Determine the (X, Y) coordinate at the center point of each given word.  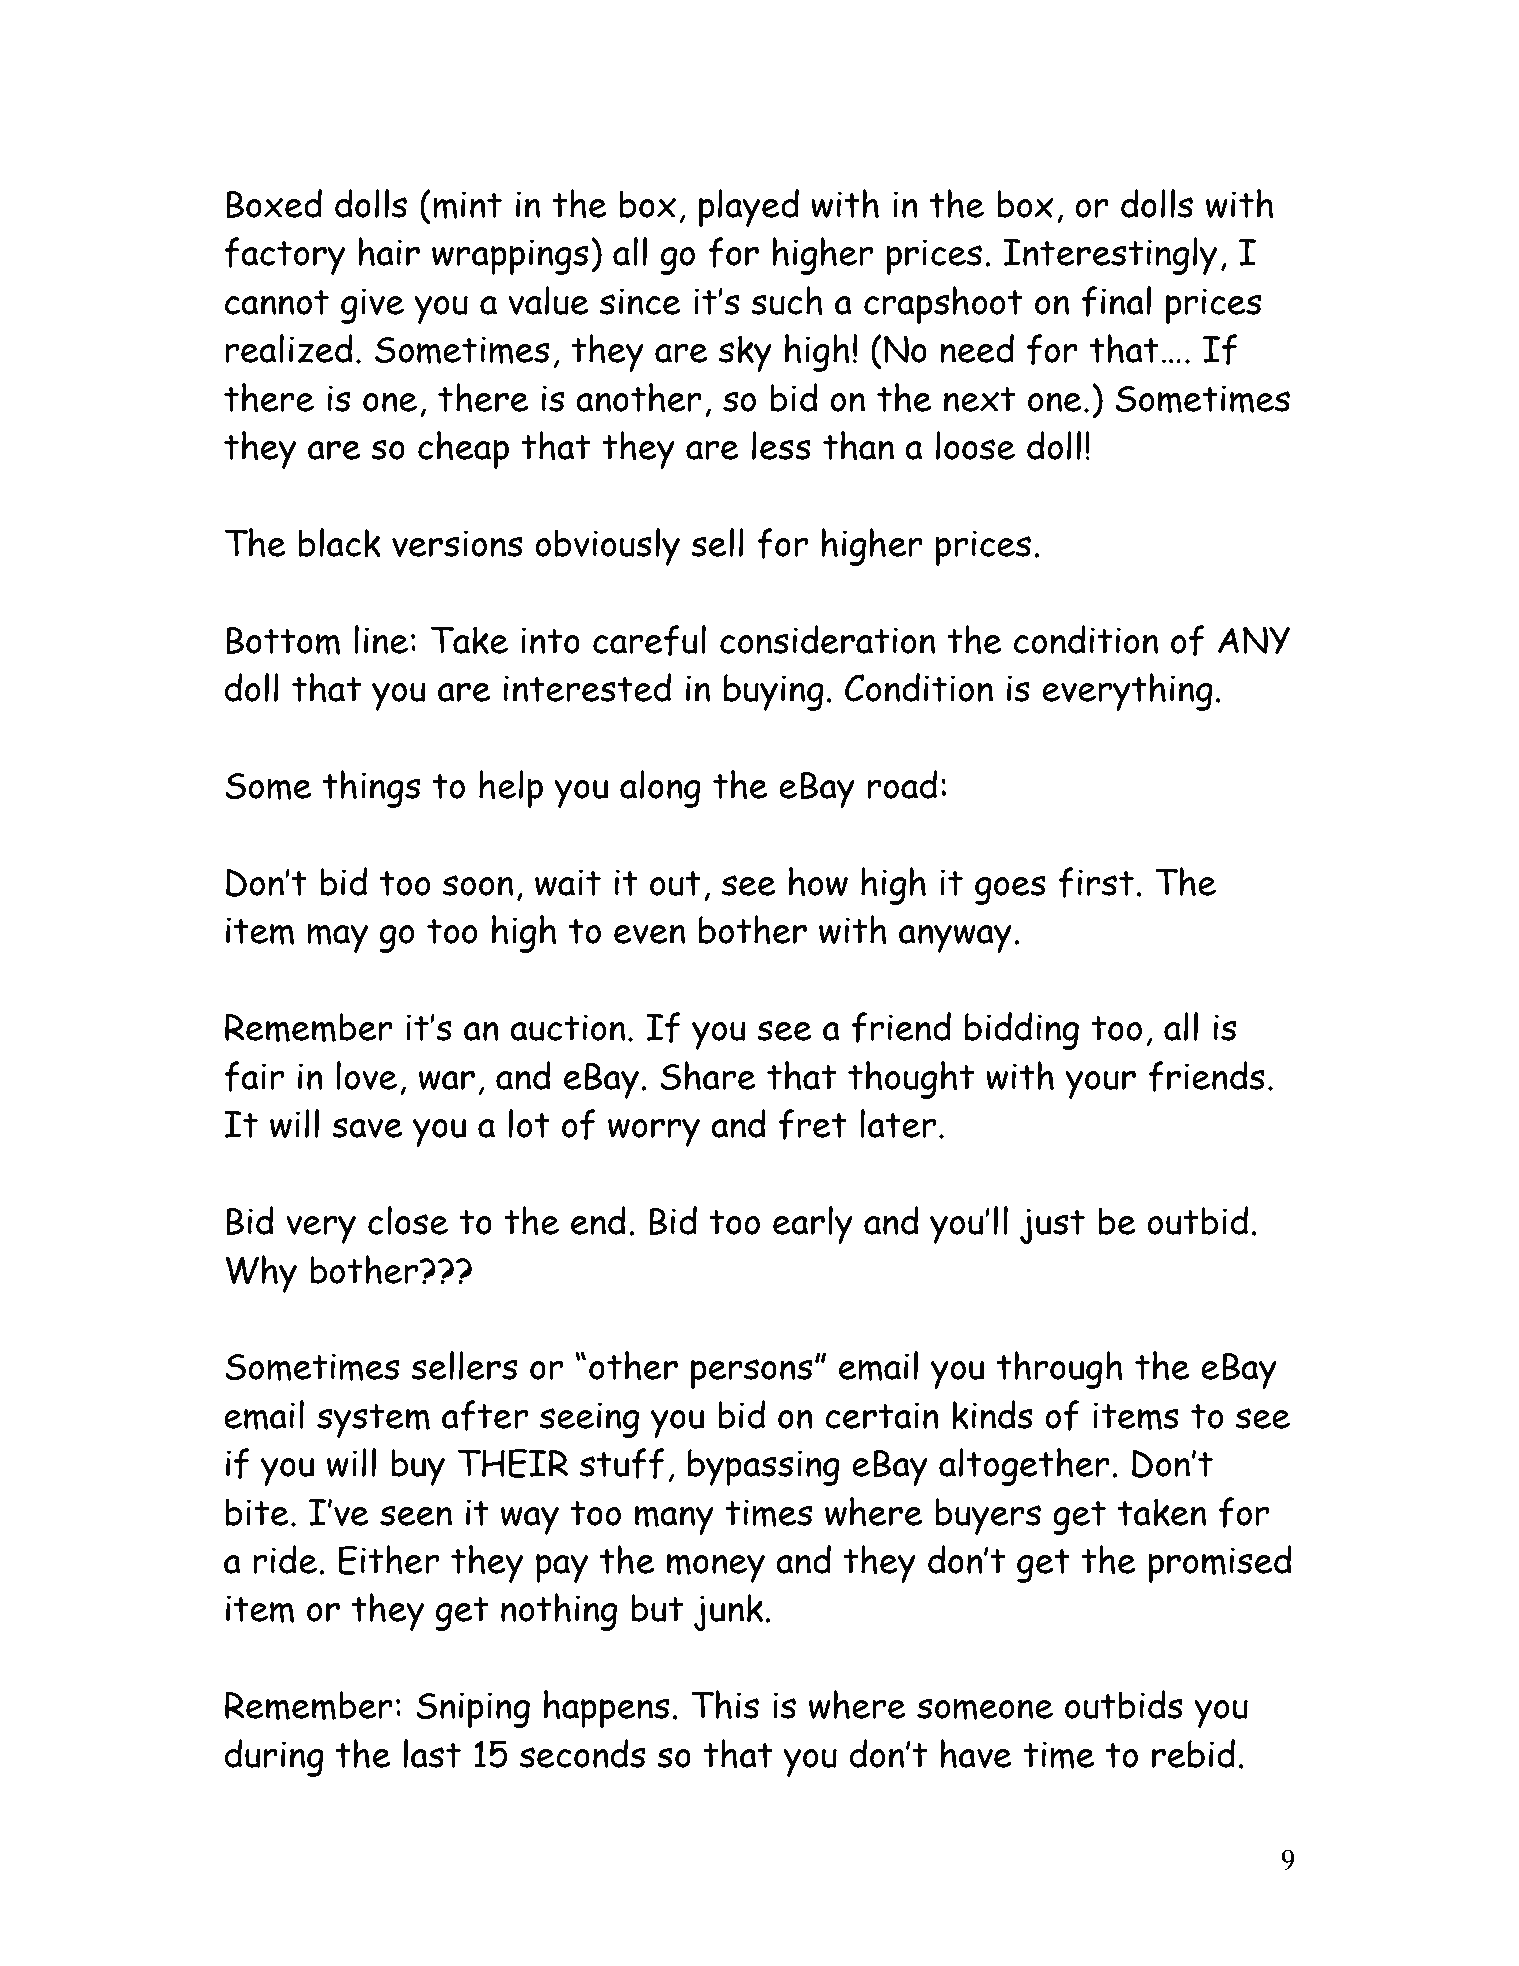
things (372, 789)
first (1096, 882)
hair (389, 251)
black (339, 542)
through (1060, 1370)
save (367, 1127)
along (660, 789)
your (1100, 1084)
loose (975, 445)
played (749, 208)
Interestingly (1110, 256)
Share (708, 1075)
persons (752, 1374)
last (432, 1753)
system (373, 1421)
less (781, 445)
